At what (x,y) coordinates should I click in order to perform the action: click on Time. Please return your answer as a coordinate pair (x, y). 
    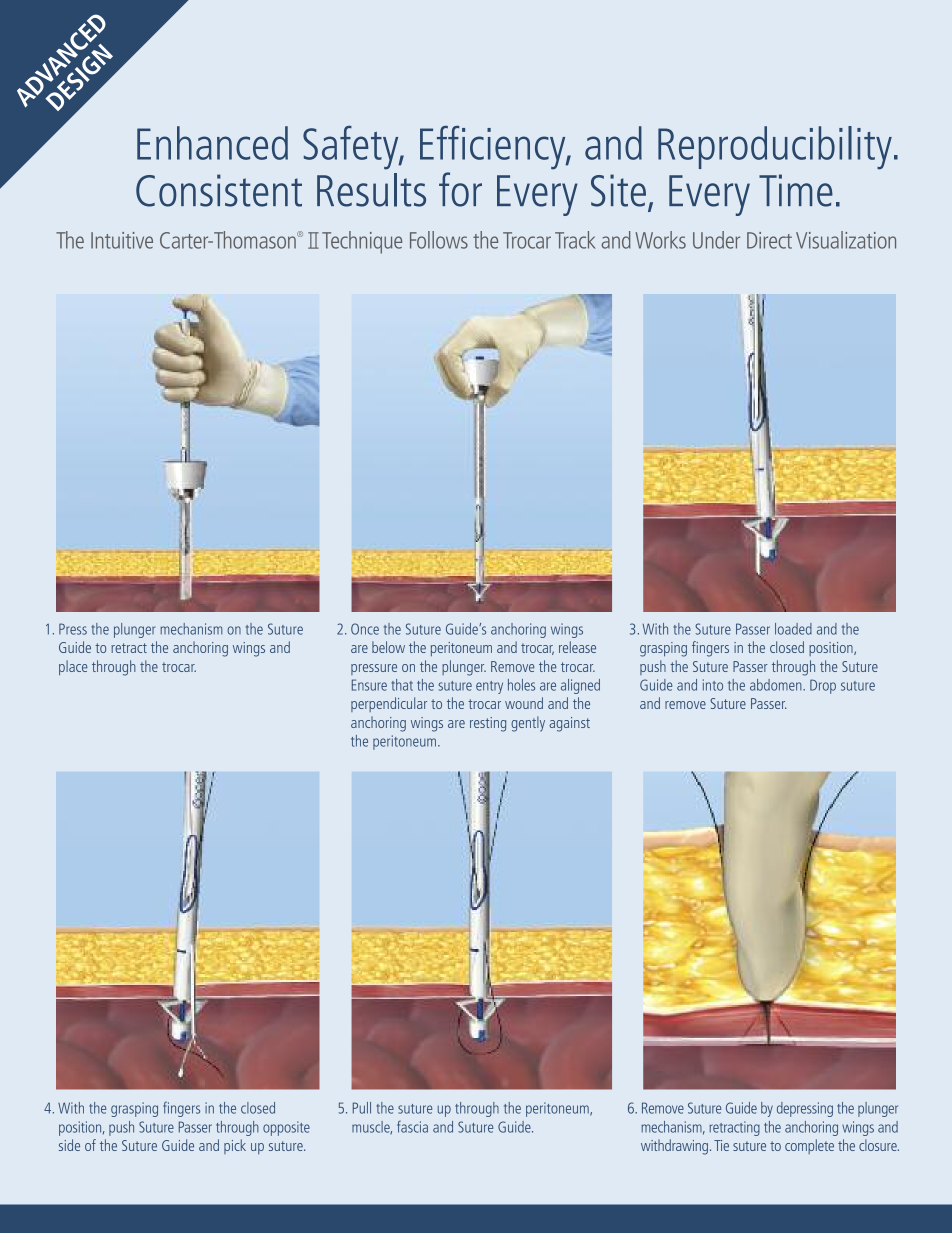
    Looking at the image, I should click on (796, 190).
